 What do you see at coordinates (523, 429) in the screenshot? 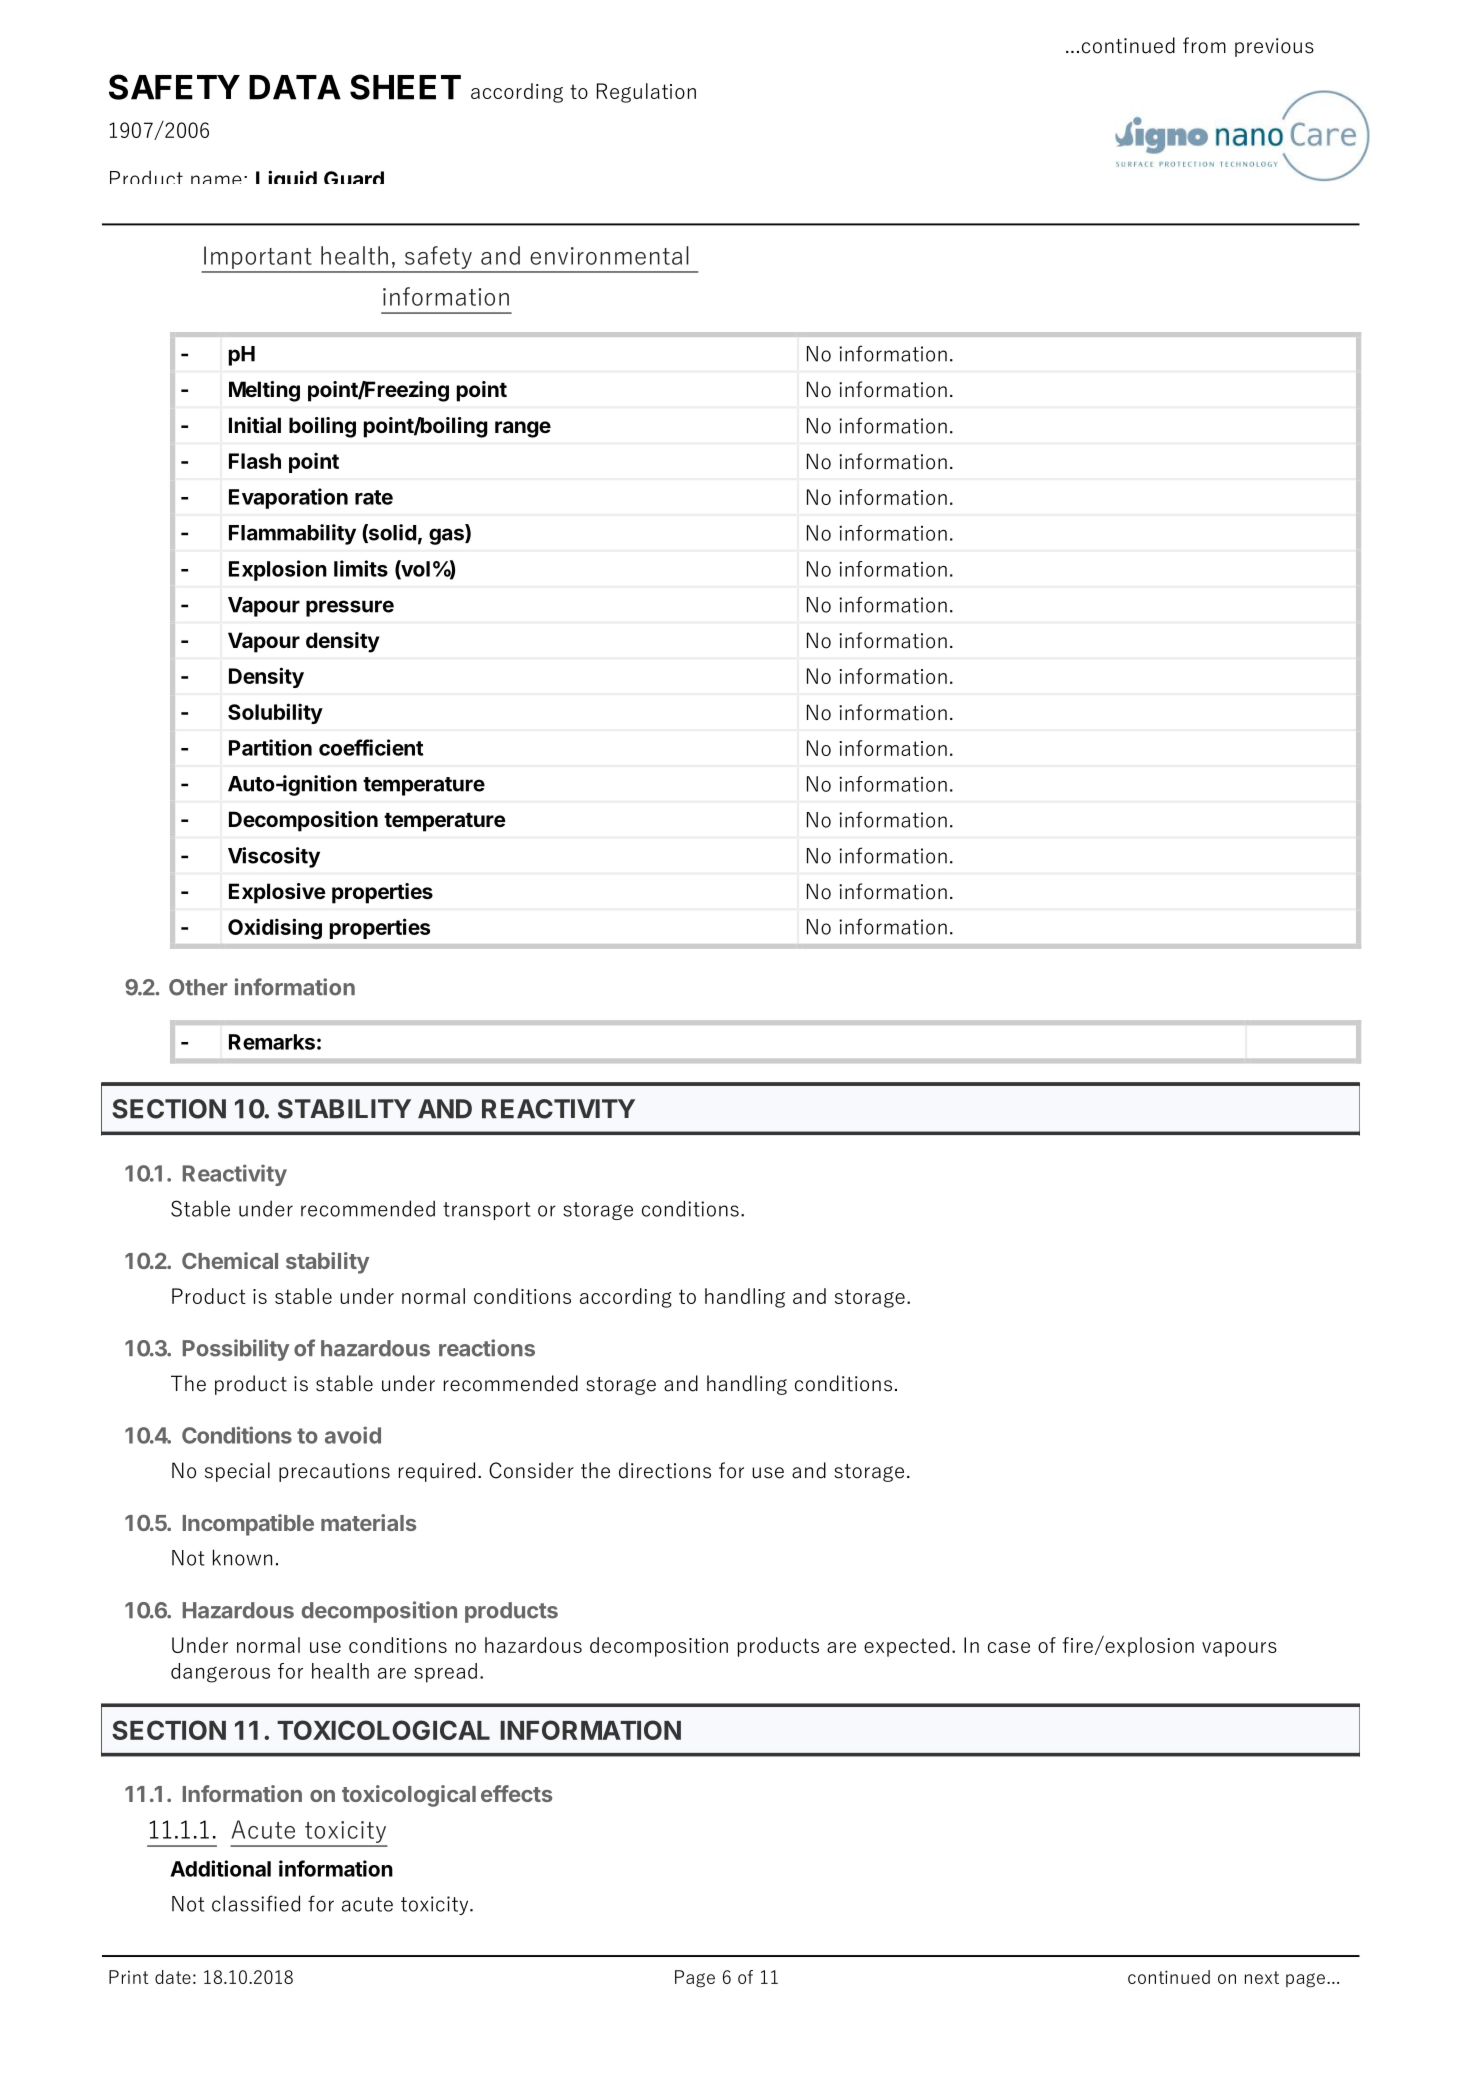
I see `range` at bounding box center [523, 429].
